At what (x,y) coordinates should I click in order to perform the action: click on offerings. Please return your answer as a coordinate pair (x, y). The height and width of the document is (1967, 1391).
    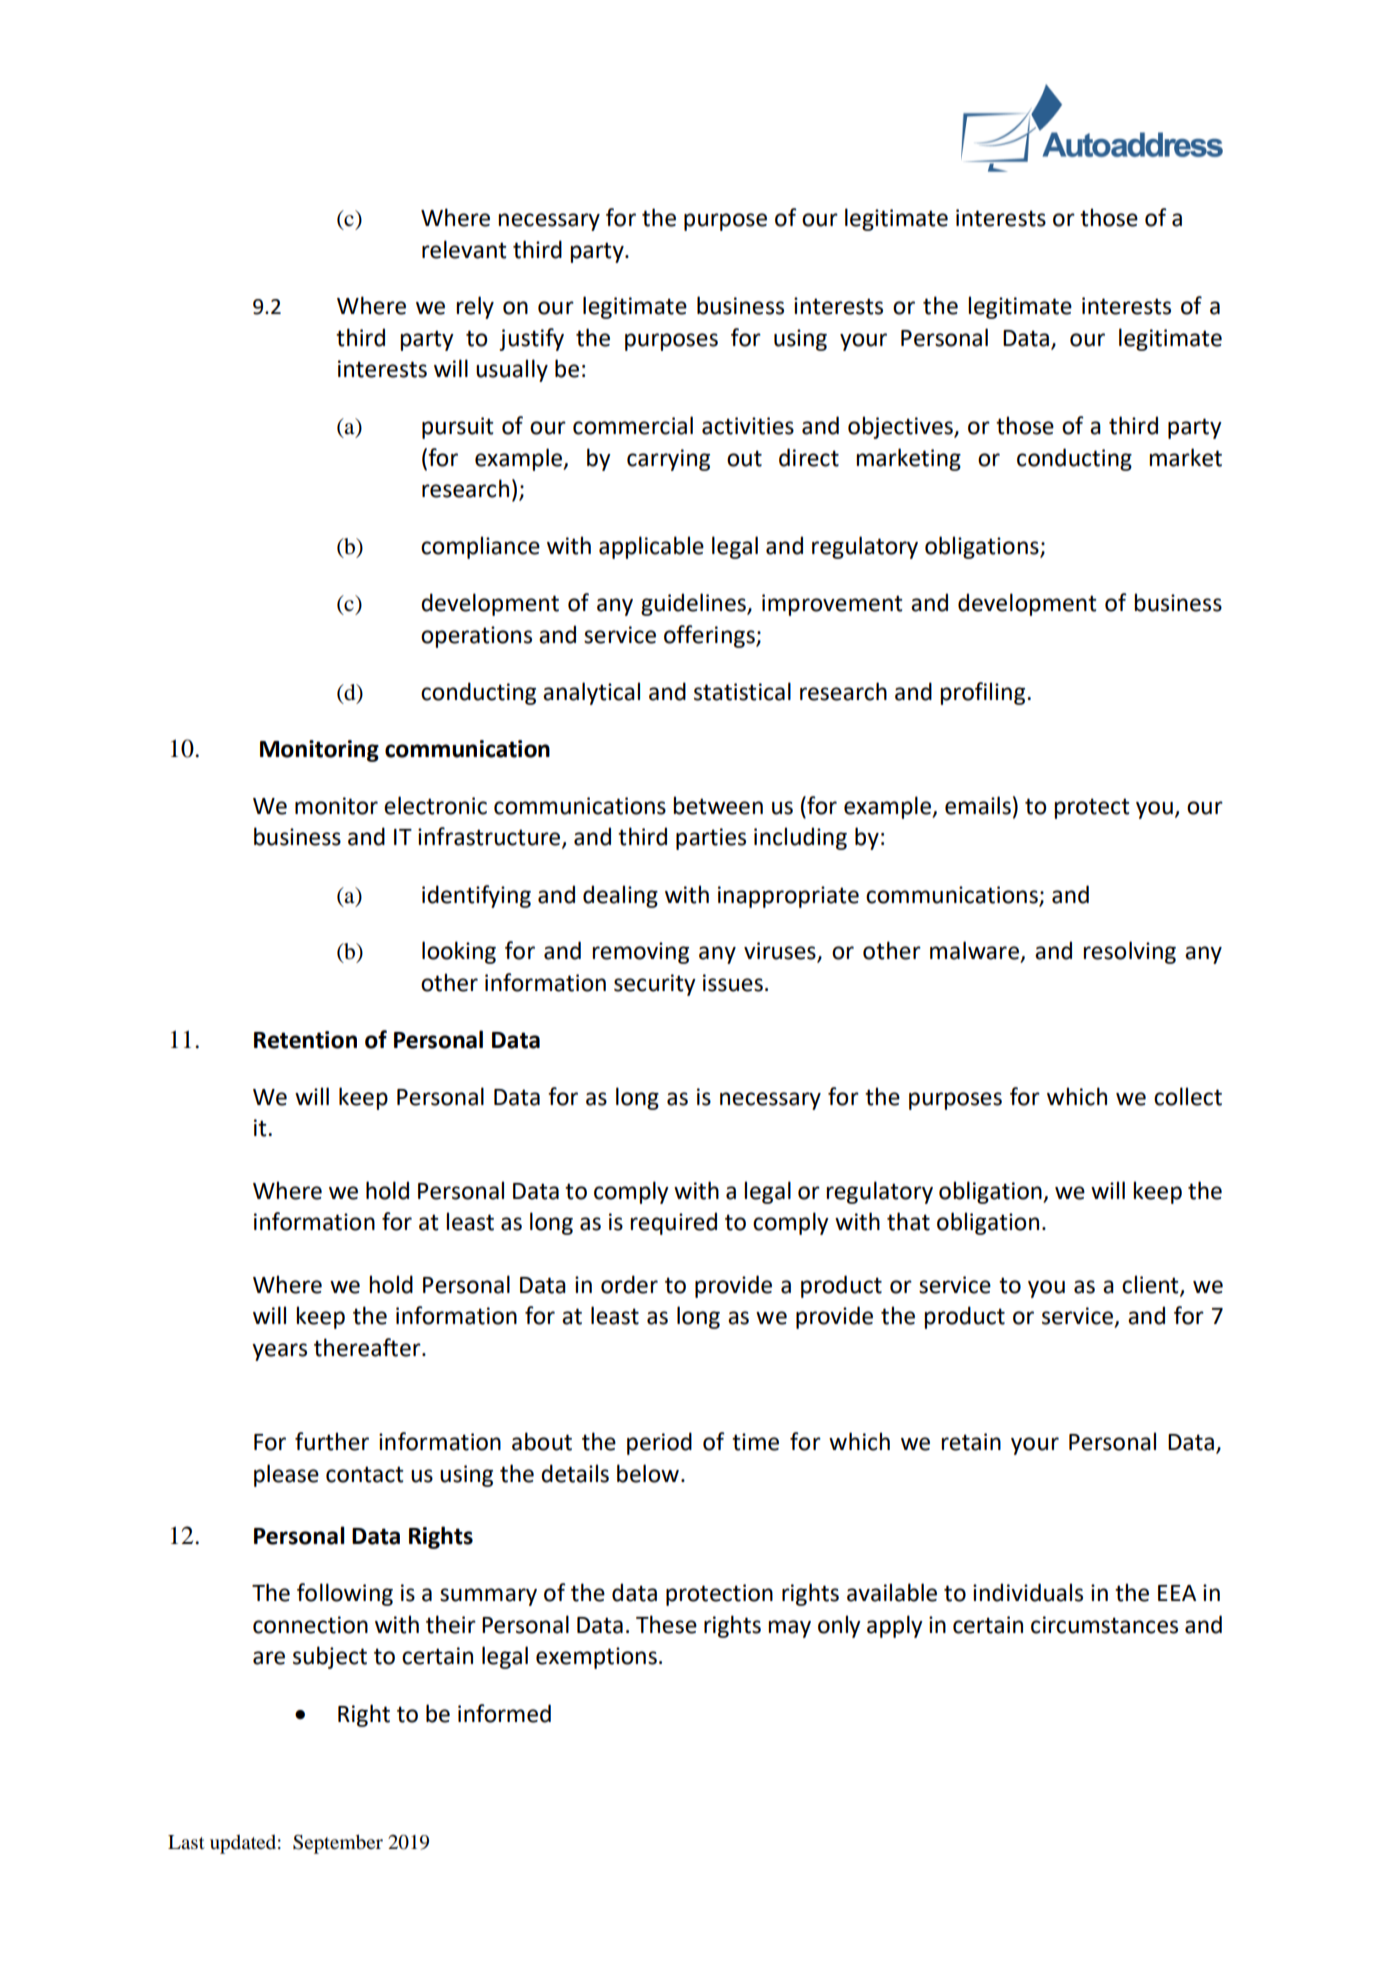
    Looking at the image, I should click on (710, 636).
